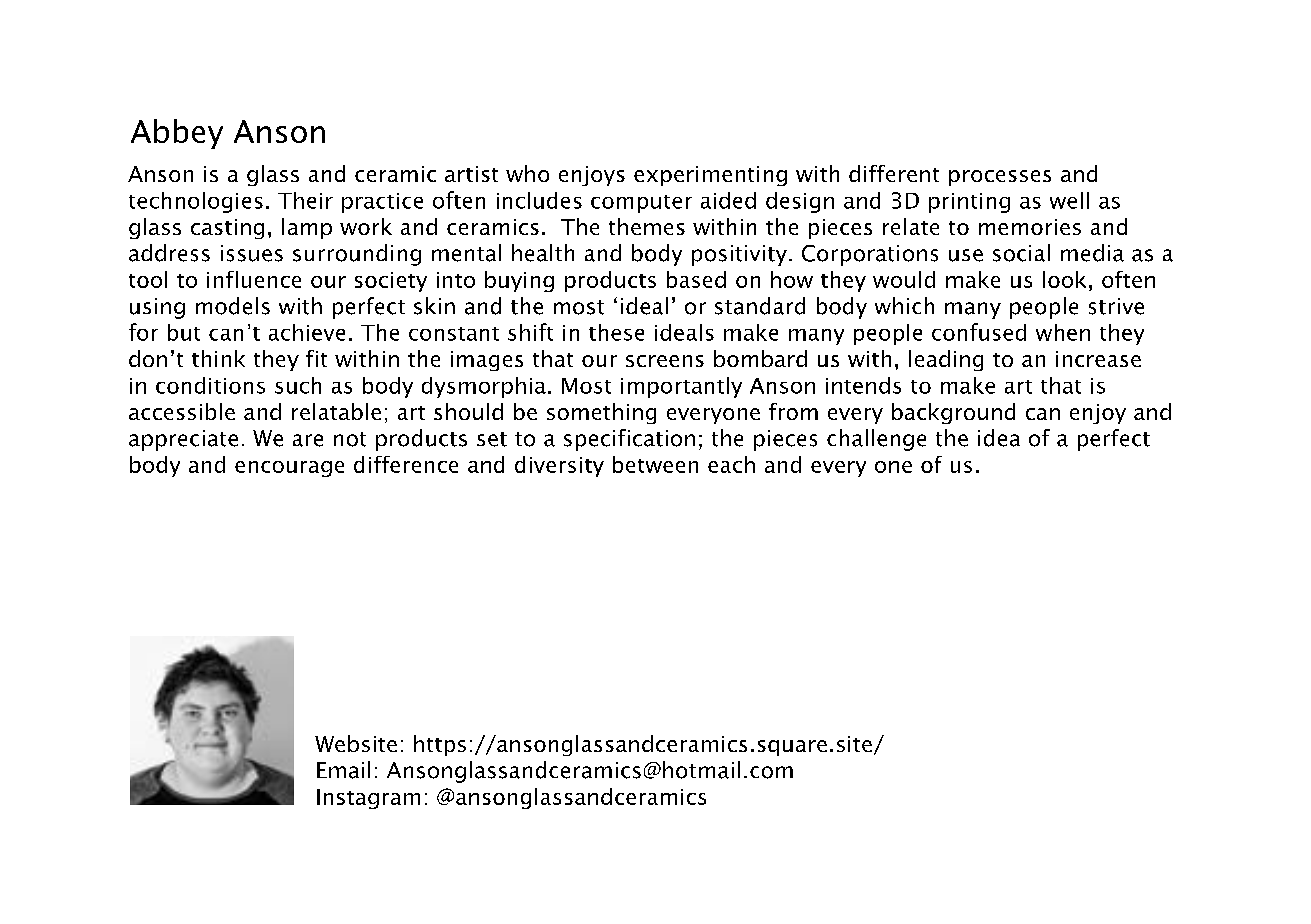  I want to click on between, so click(655, 464).
